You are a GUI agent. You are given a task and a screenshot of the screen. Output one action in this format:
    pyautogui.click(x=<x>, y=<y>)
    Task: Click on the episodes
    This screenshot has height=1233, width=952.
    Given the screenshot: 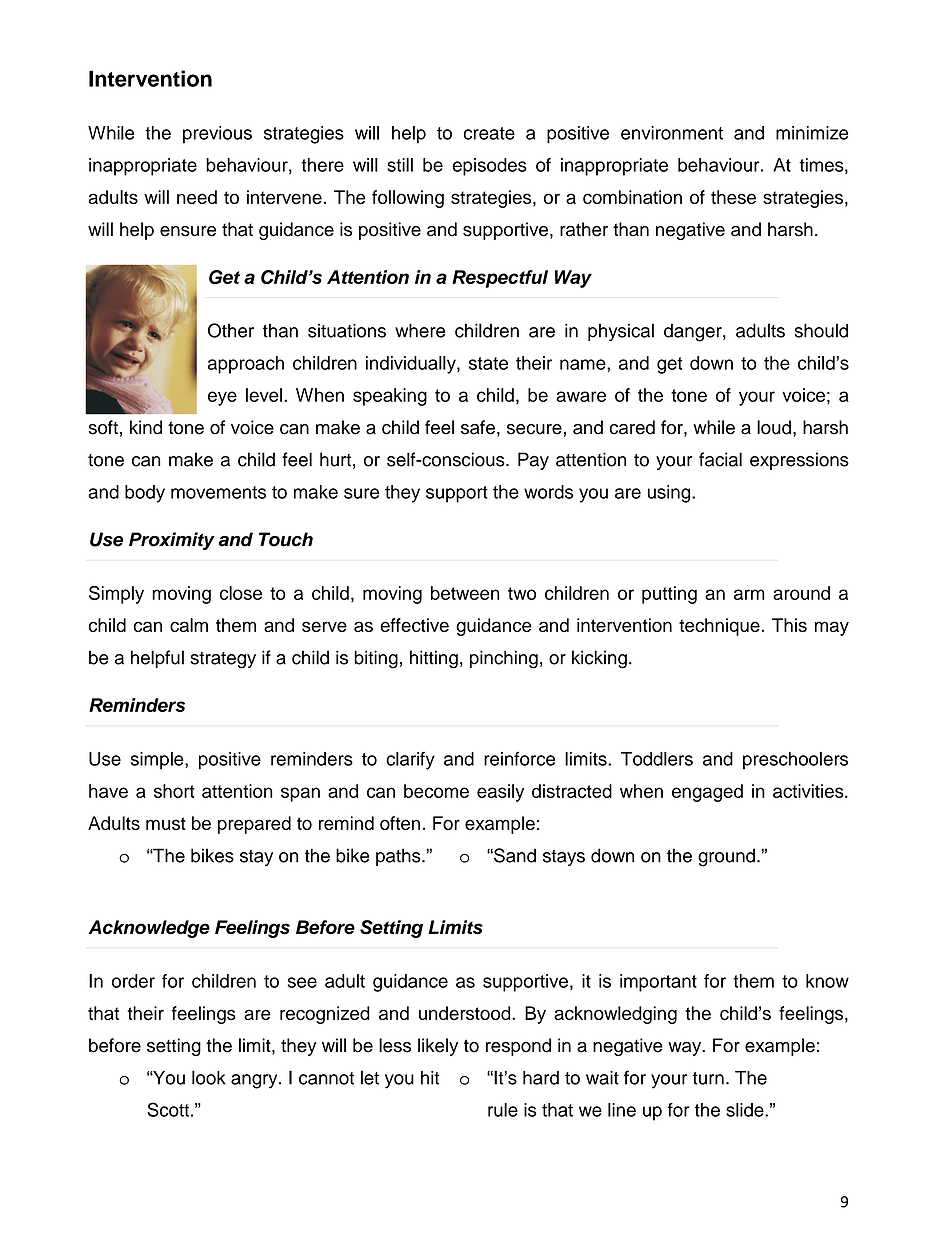 What is the action you would take?
    pyautogui.click(x=490, y=167)
